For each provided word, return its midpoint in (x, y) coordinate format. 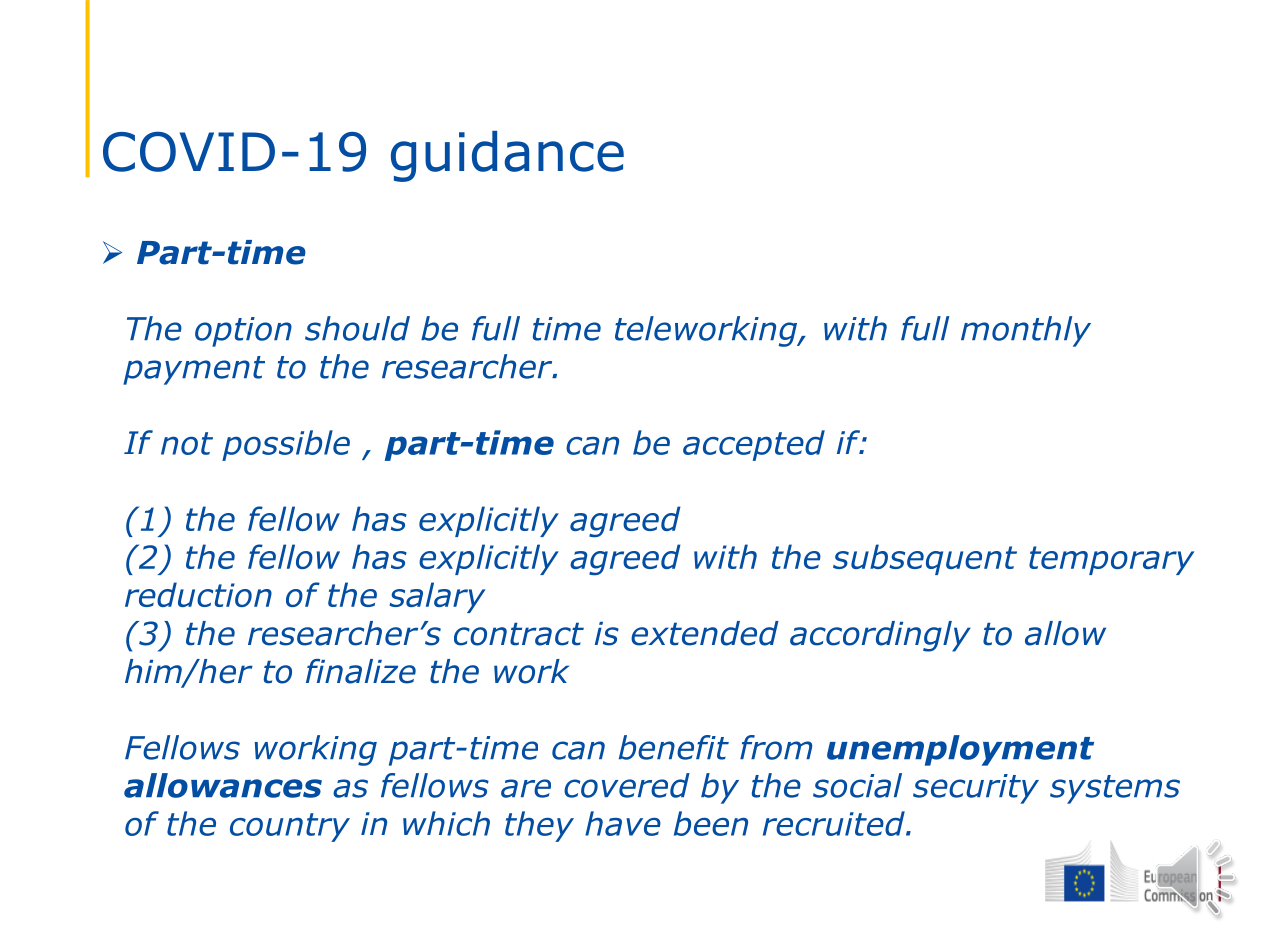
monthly (1026, 331)
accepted (754, 445)
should (357, 328)
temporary (1111, 560)
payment (194, 370)
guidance (507, 156)
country (290, 827)
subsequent (925, 559)
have (623, 823)
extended (705, 633)
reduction (198, 594)
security (976, 789)
